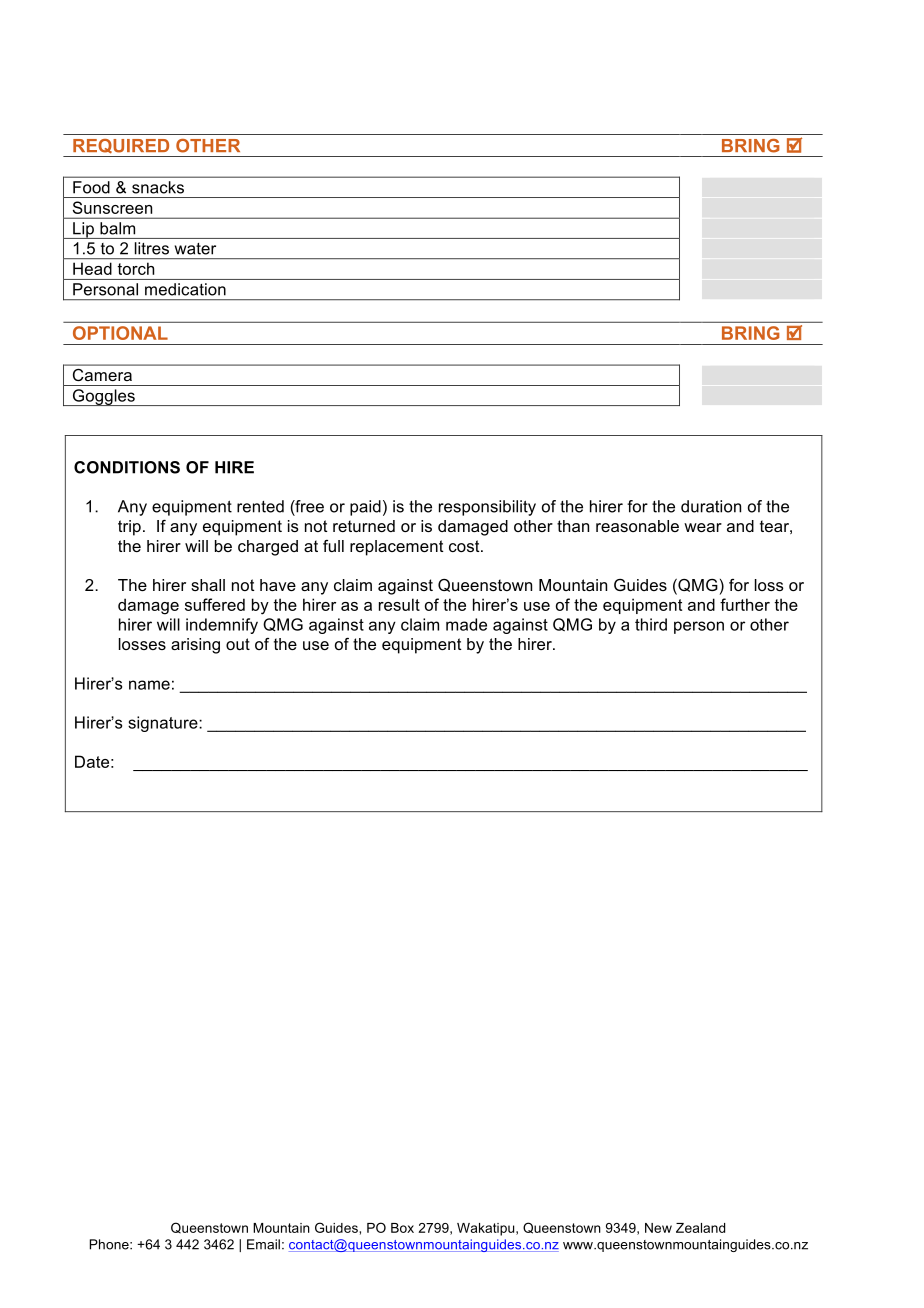 The width and height of the page is (924, 1308). What do you see at coordinates (651, 624) in the page?
I see `third` at bounding box center [651, 624].
